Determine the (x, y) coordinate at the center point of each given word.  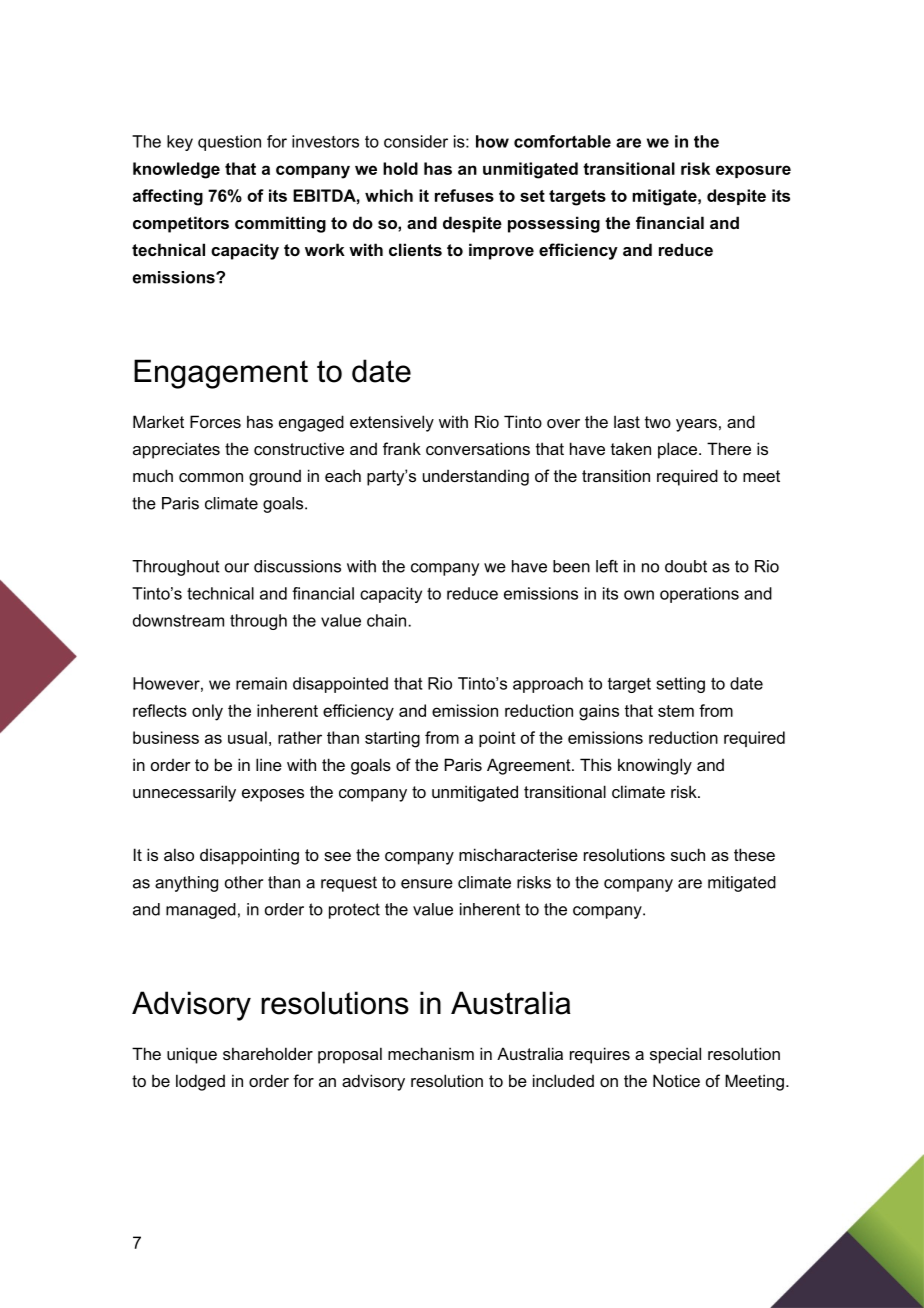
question (229, 143)
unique (192, 1055)
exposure (753, 171)
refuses (464, 195)
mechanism (431, 1053)
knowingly (655, 766)
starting (392, 739)
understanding (476, 477)
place (677, 450)
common (211, 477)
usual (247, 737)
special (675, 1055)
